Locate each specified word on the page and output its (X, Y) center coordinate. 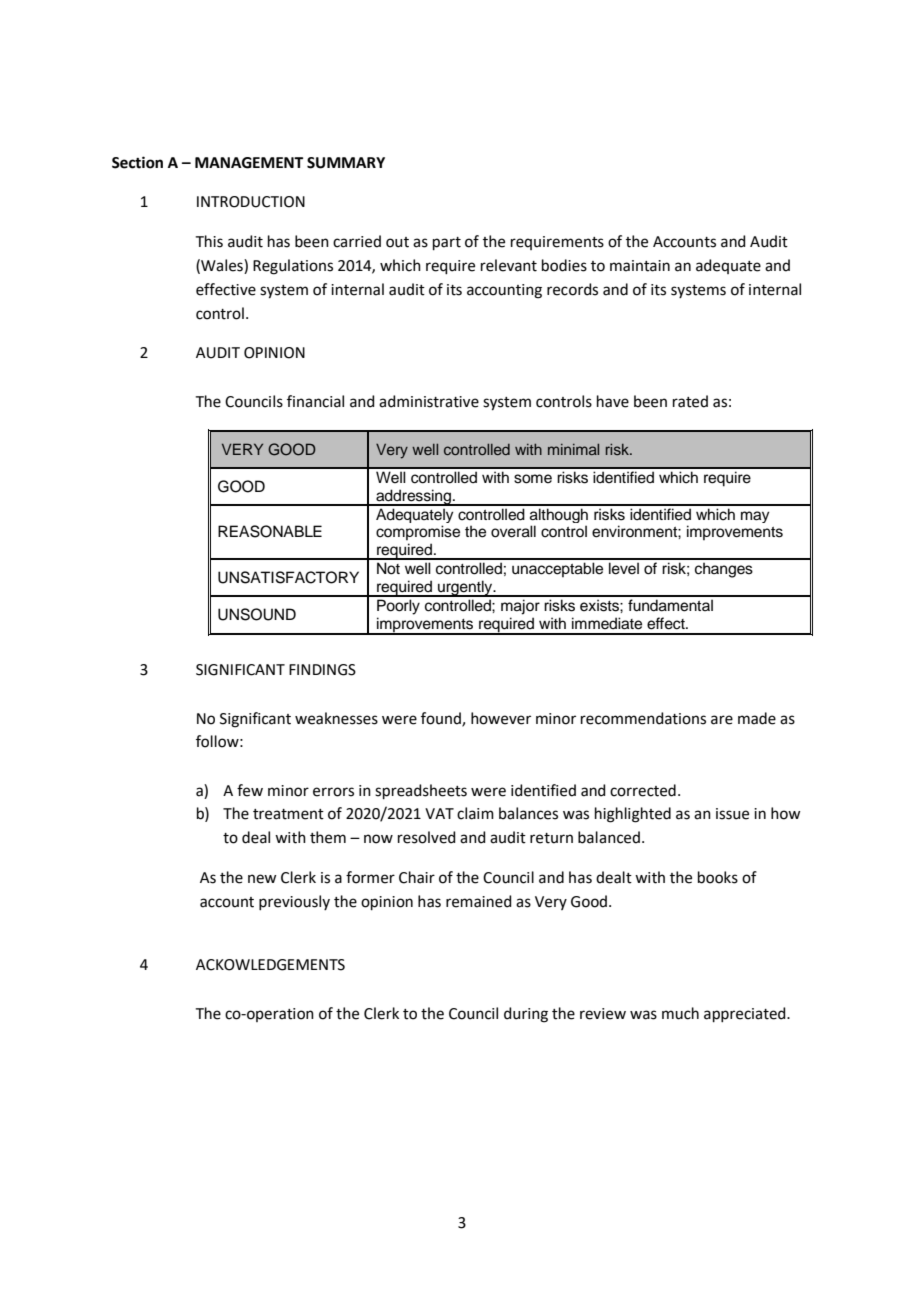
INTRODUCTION (251, 202)
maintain (640, 266)
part (447, 243)
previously (294, 902)
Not (388, 568)
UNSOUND (257, 614)
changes (724, 570)
